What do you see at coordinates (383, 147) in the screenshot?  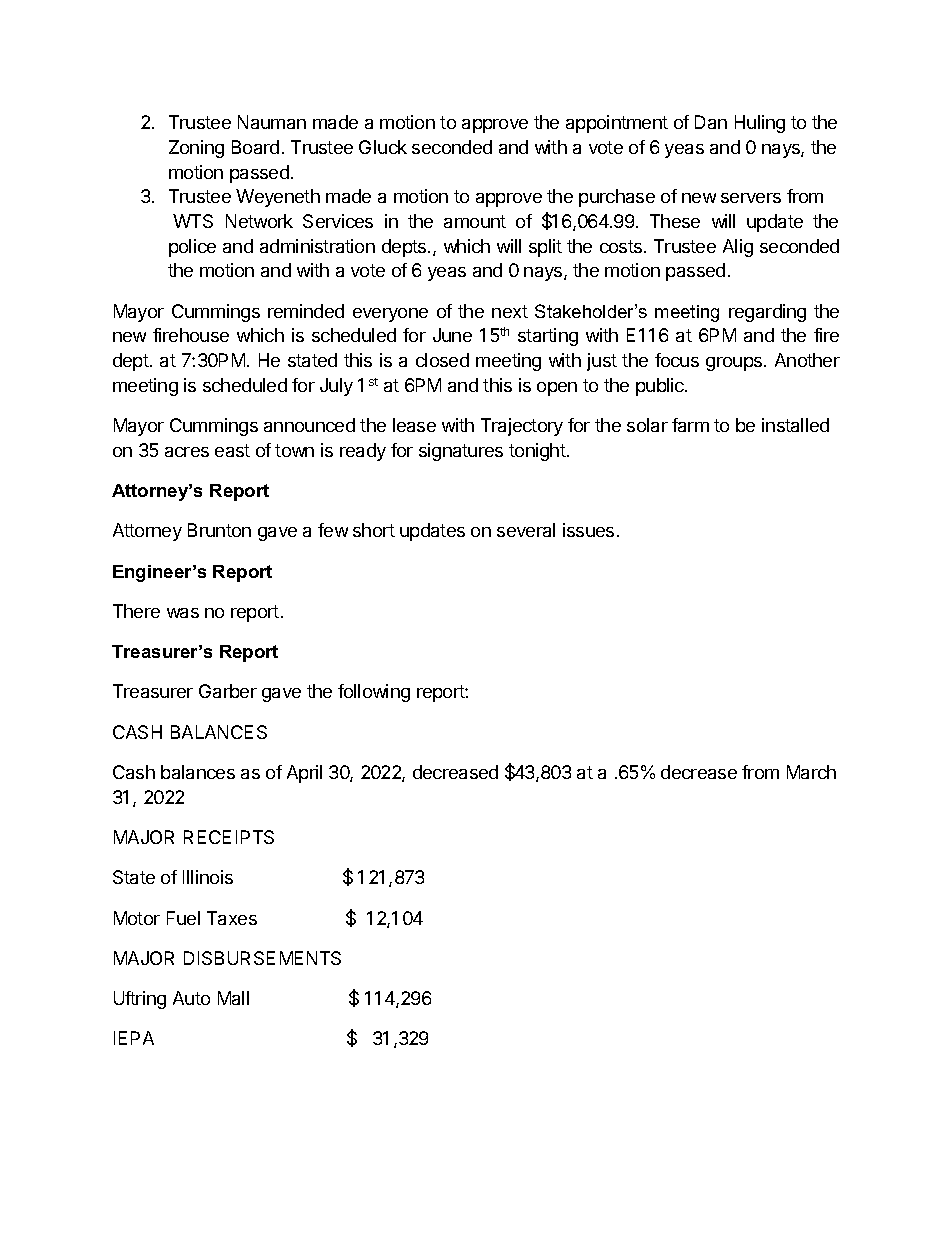 I see `Gluck` at bounding box center [383, 147].
